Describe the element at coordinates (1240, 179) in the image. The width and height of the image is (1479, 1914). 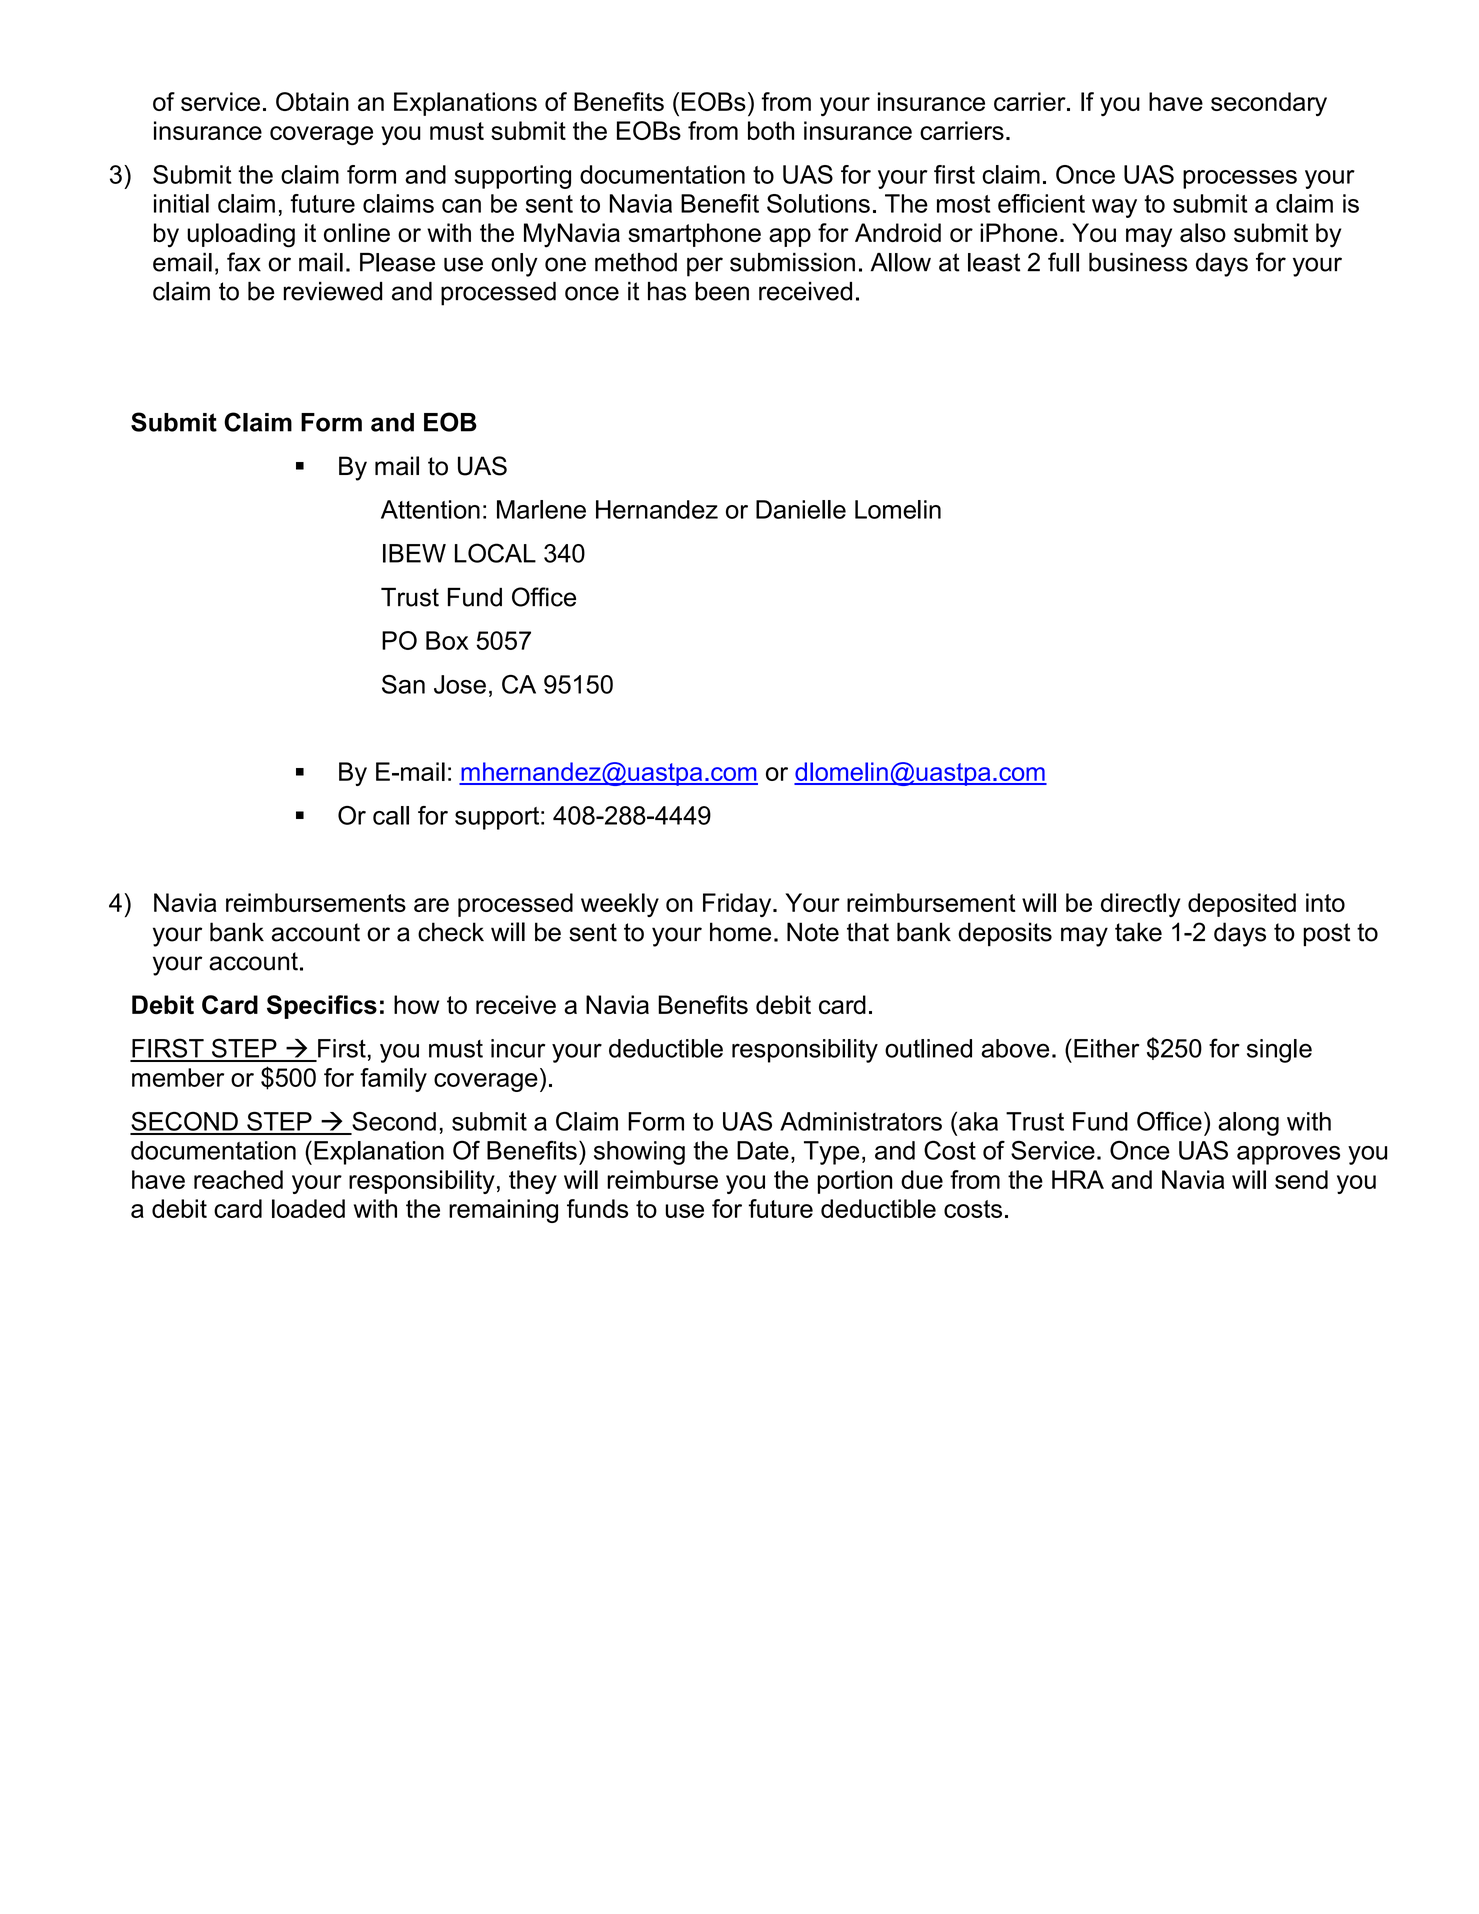
I see `processes` at that location.
